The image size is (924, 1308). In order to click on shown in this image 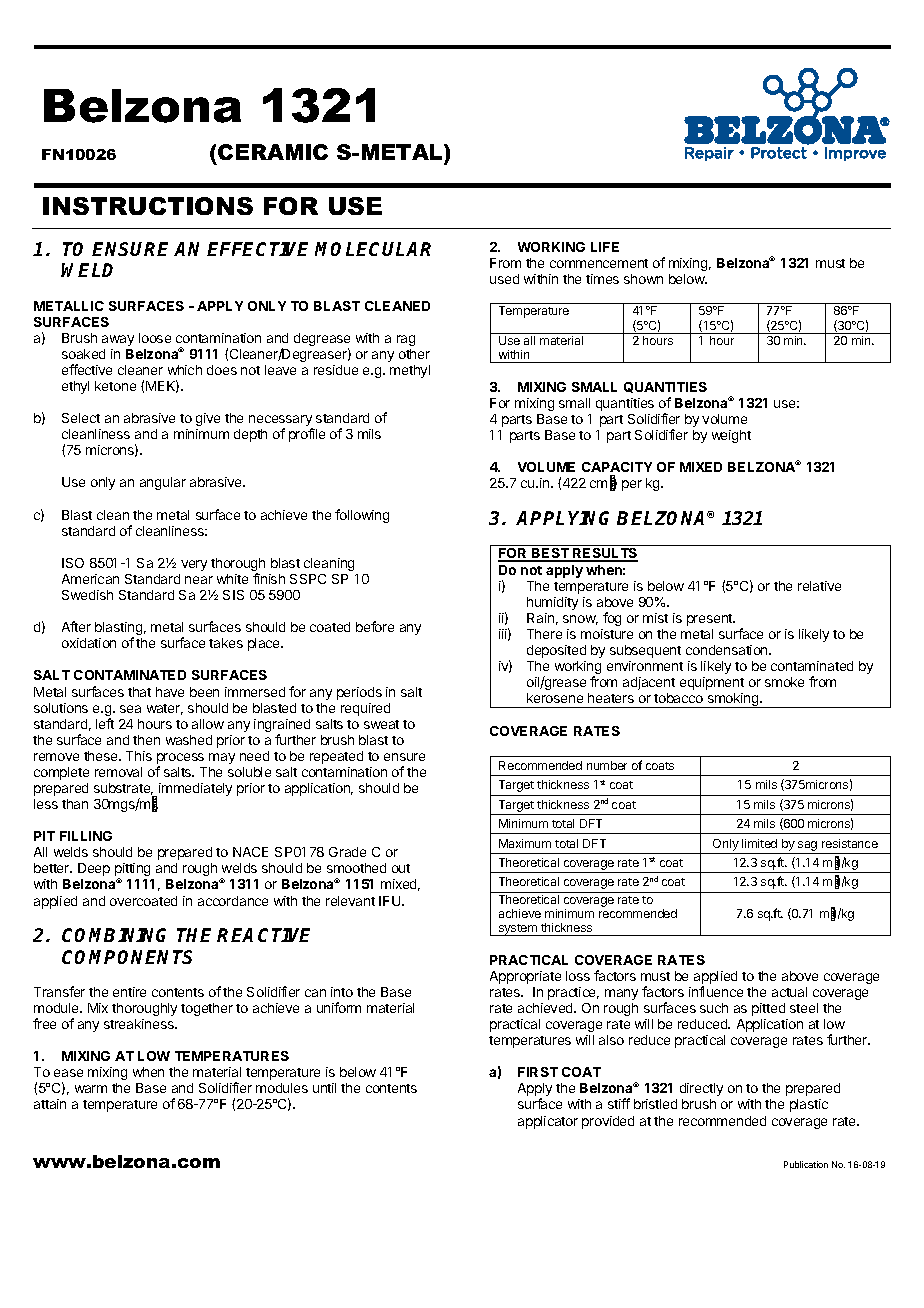, I will do `click(643, 279)`.
